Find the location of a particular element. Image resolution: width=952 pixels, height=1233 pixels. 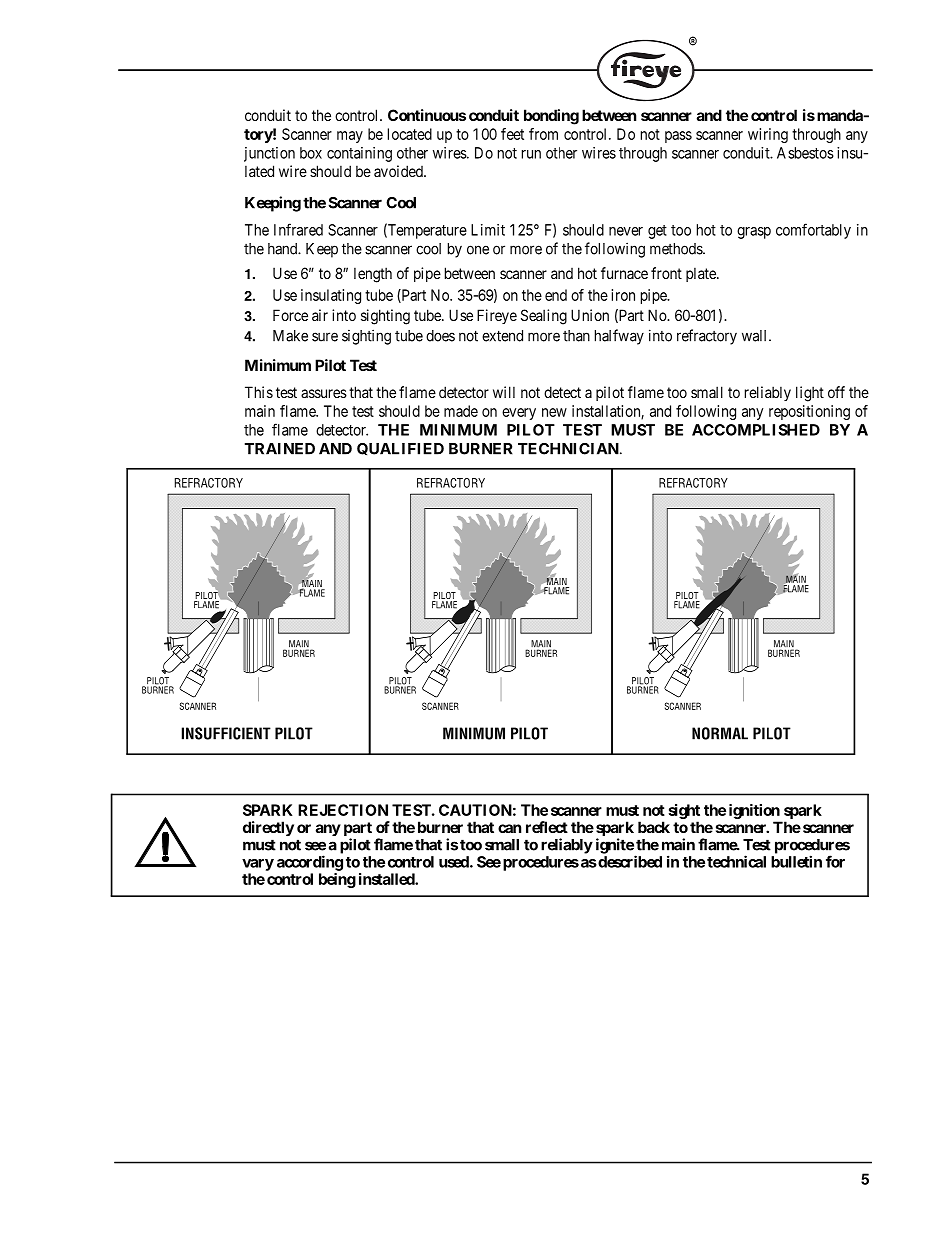

ACCOMPLISHED is located at coordinates (756, 430).
